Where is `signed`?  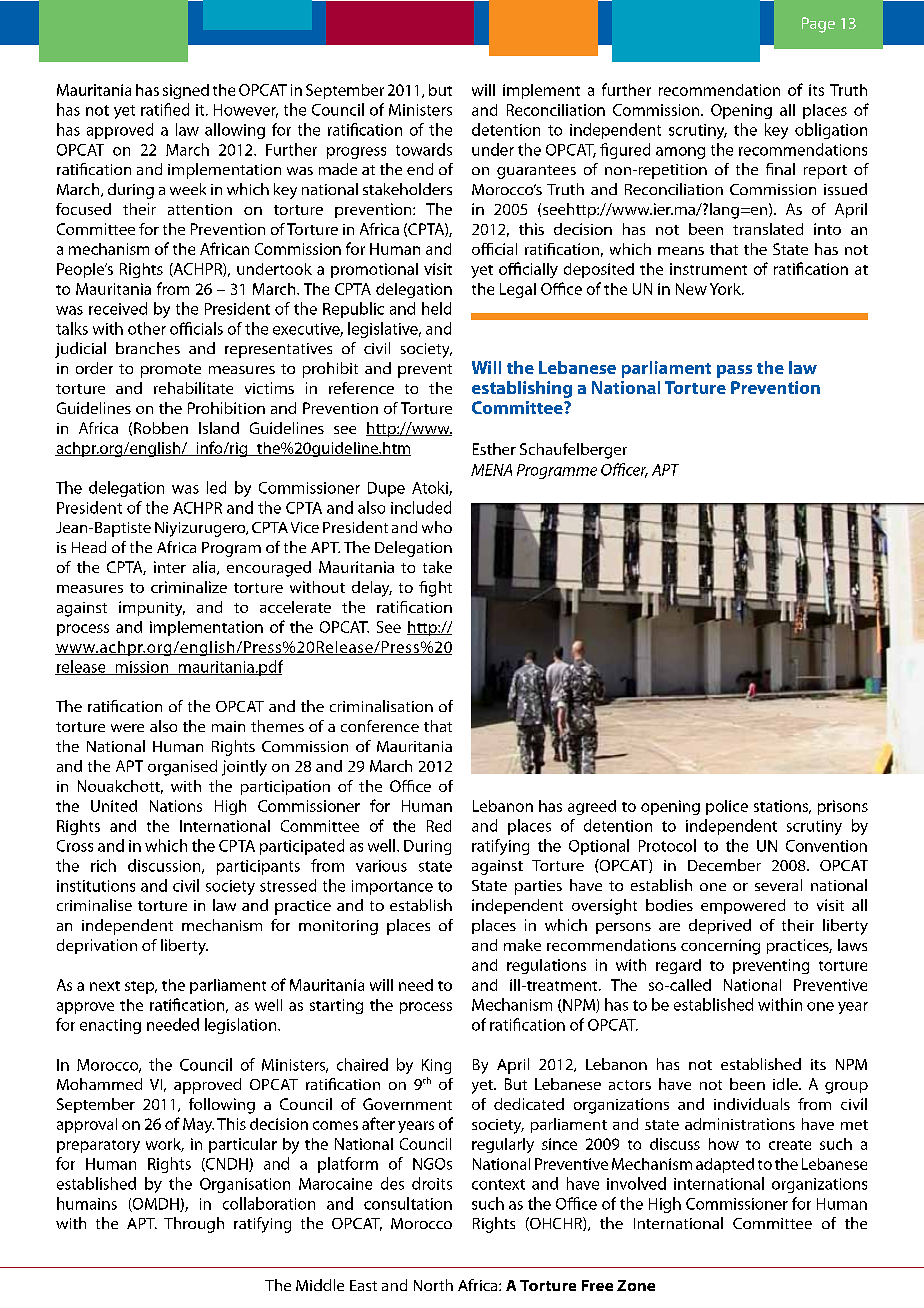 signed is located at coordinates (186, 91).
